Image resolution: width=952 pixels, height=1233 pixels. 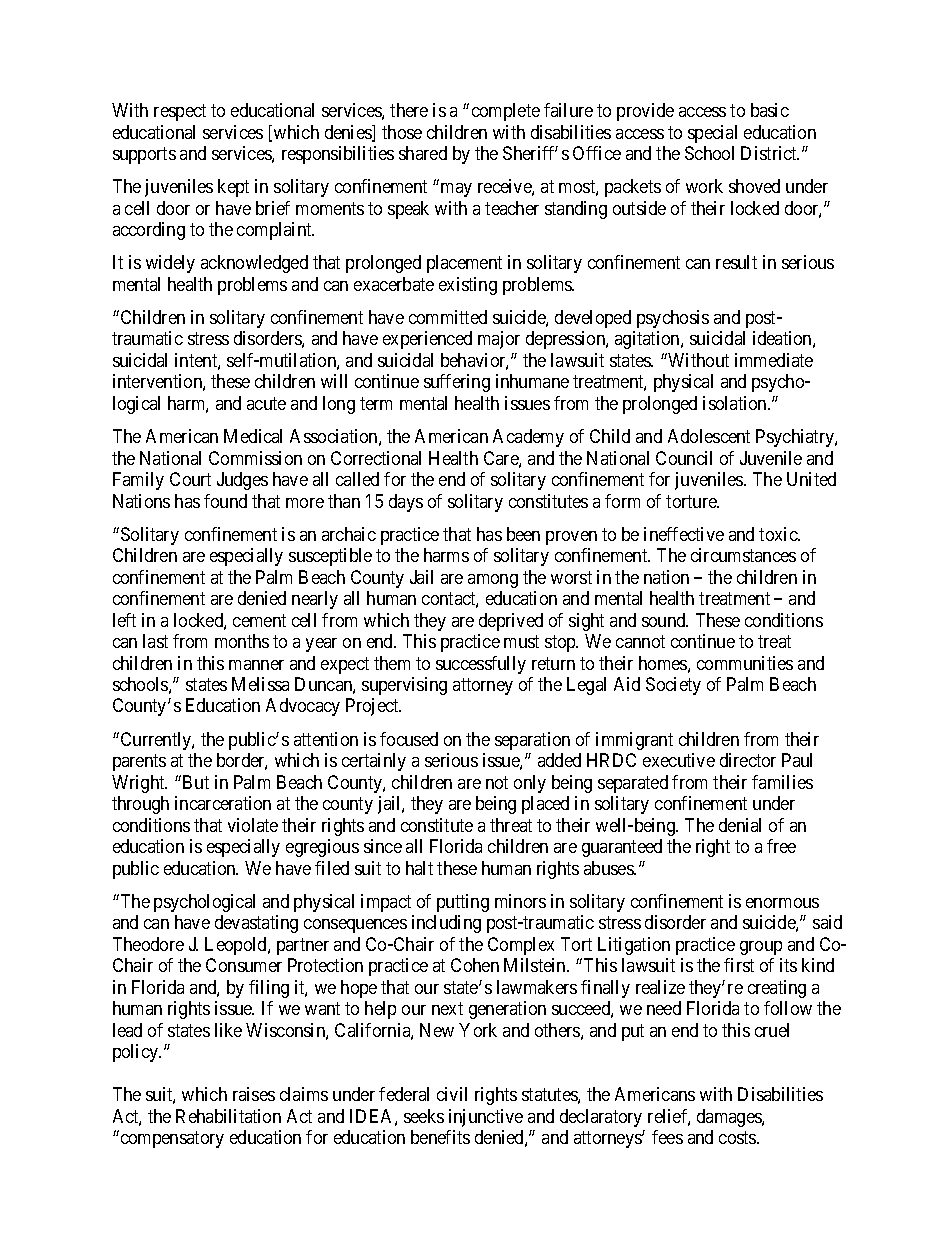 What do you see at coordinates (242, 641) in the document?
I see `months` at bounding box center [242, 641].
